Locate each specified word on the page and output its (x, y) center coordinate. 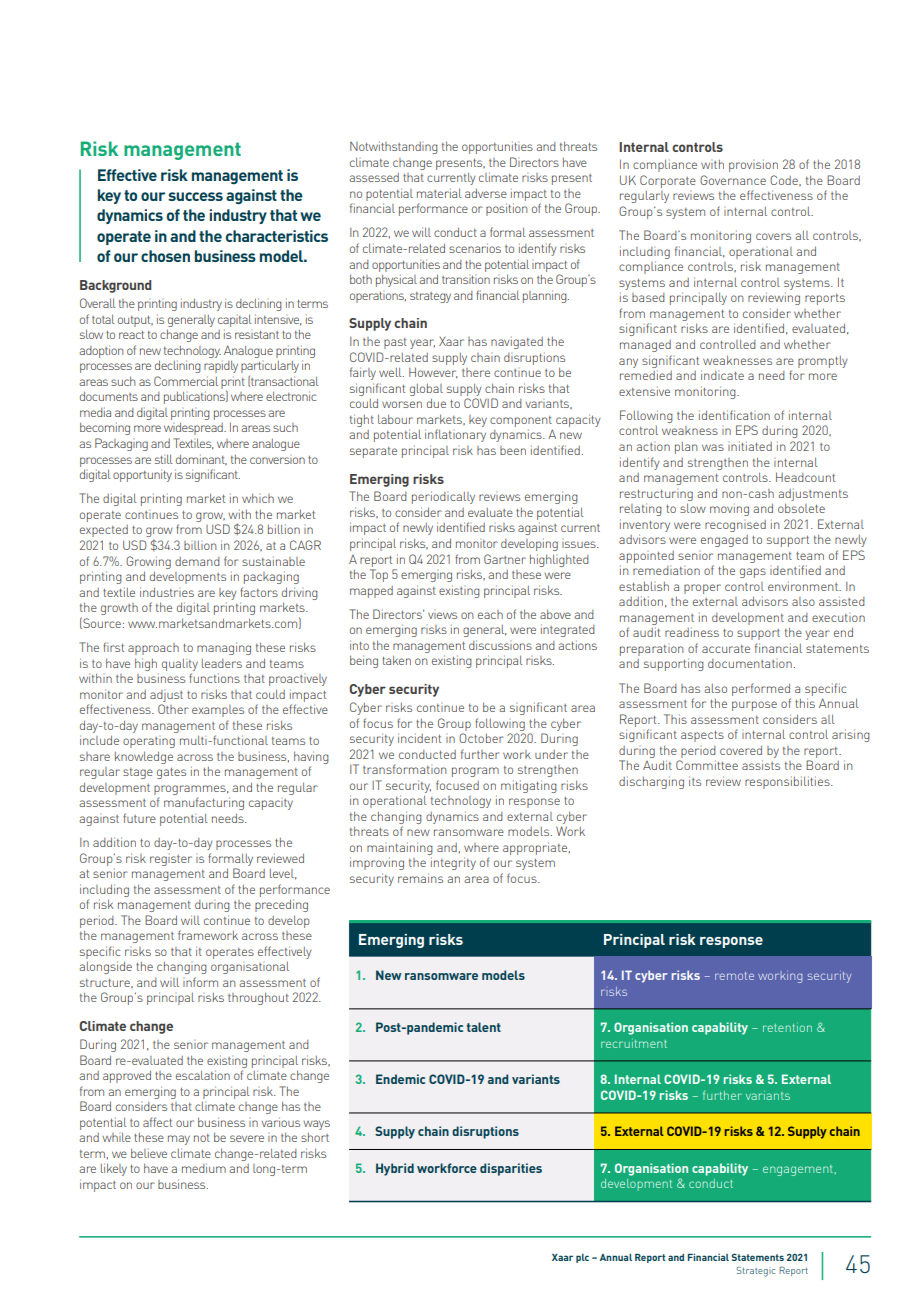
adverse (486, 193)
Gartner (505, 559)
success (195, 196)
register (171, 860)
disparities (511, 1169)
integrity (453, 863)
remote (734, 976)
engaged (724, 541)
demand (197, 561)
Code (785, 180)
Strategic (755, 1272)
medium (204, 1168)
